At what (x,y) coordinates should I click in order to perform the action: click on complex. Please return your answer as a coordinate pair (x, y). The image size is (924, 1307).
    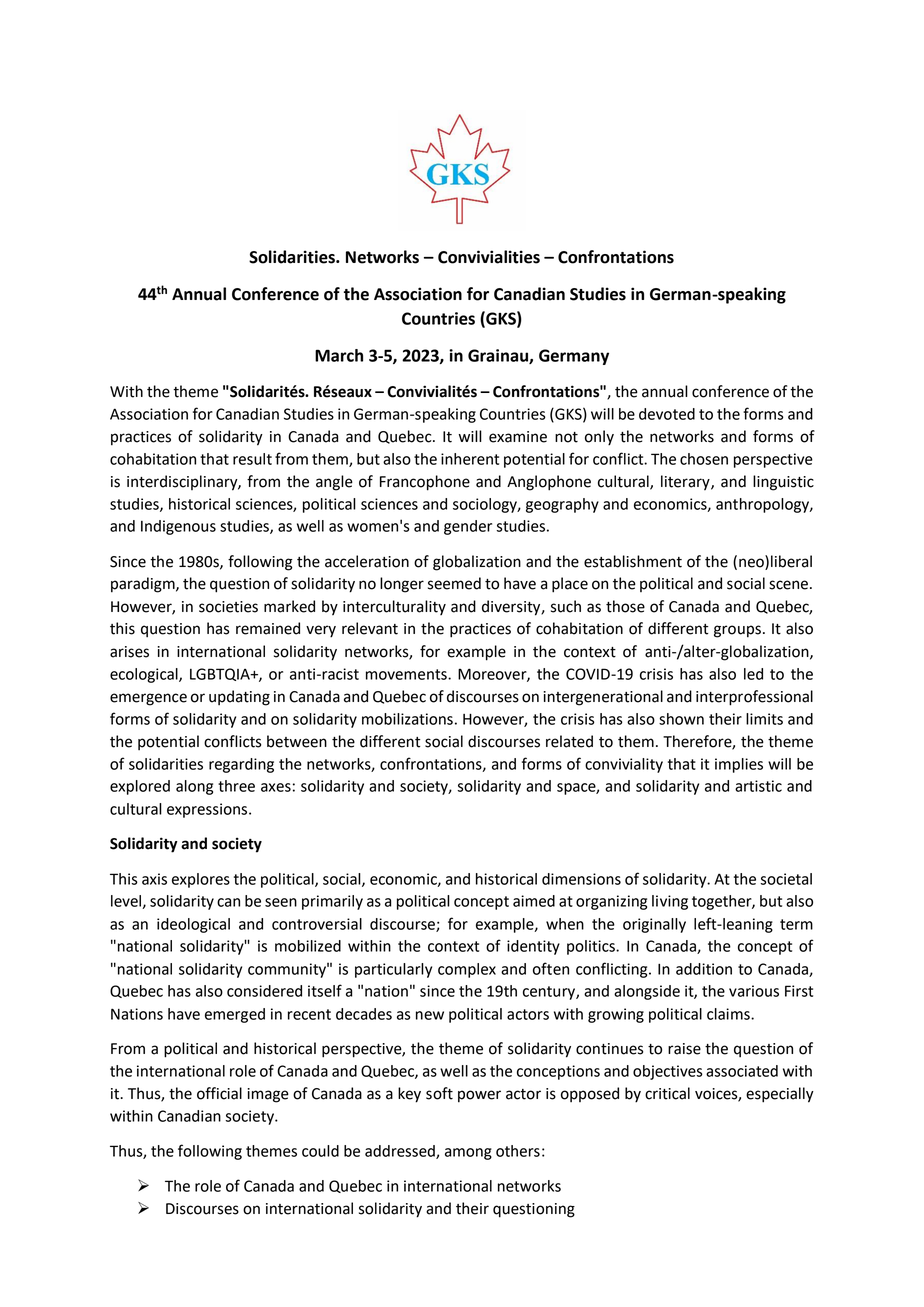
    Looking at the image, I should click on (467, 970).
